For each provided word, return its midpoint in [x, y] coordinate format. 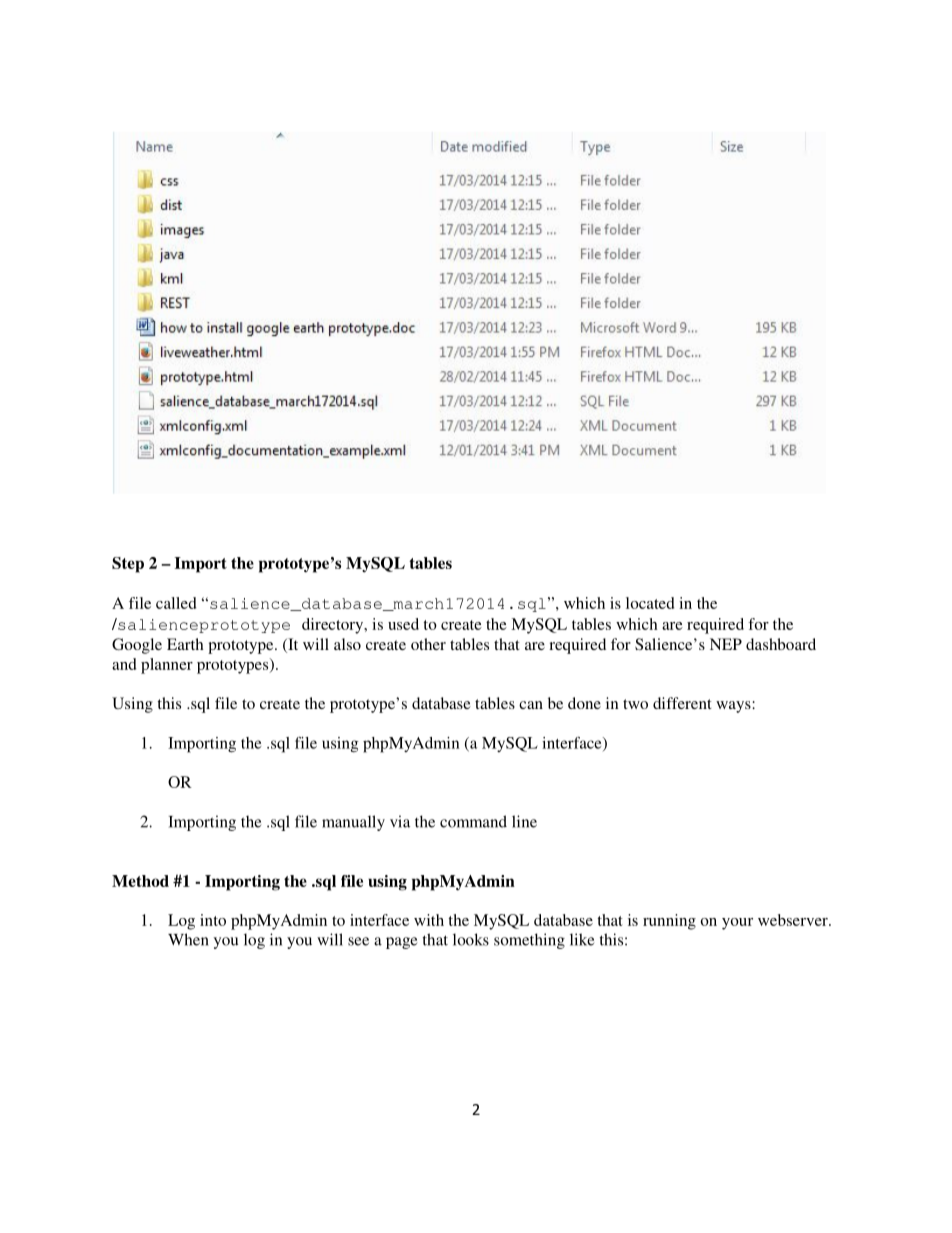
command [473, 821]
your [737, 924]
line [524, 821]
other [428, 644]
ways [734, 707]
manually [353, 823]
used [403, 624]
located [650, 603]
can [531, 705]
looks [471, 939]
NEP [726, 644]
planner [167, 666]
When [188, 939]
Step [128, 565]
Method [140, 881]
